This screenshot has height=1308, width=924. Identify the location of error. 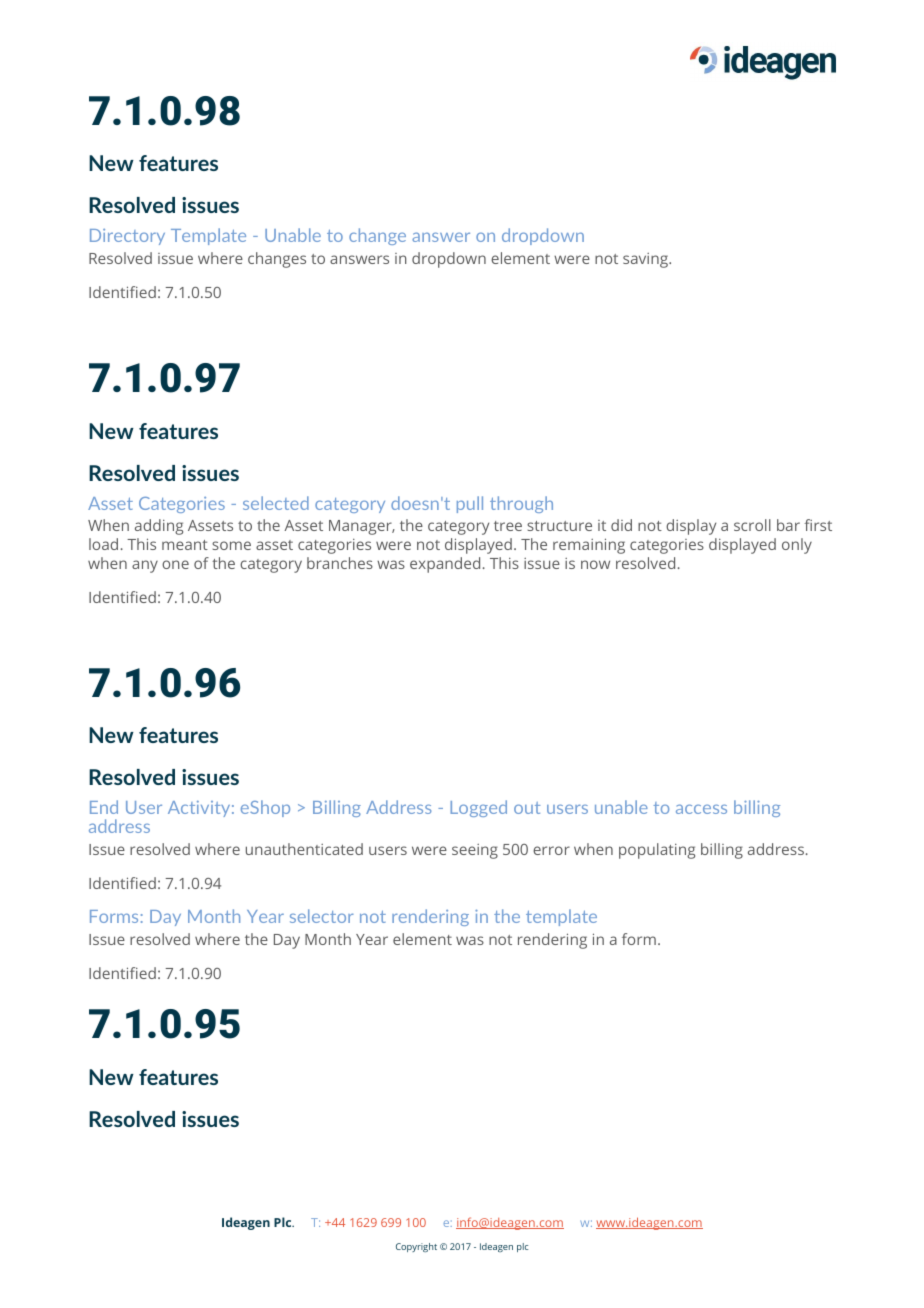
(551, 850).
